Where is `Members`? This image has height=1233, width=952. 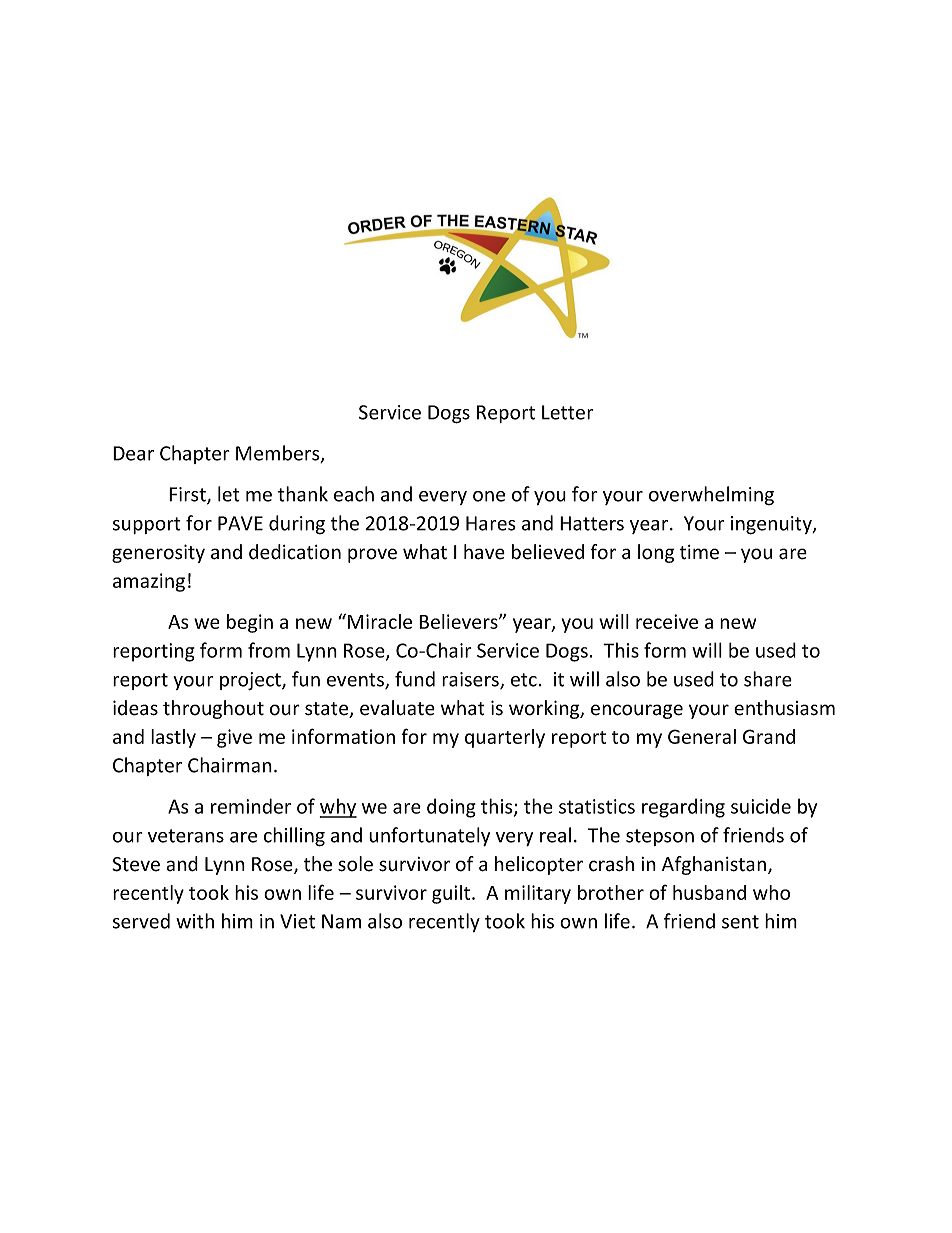 Members is located at coordinates (279, 454).
